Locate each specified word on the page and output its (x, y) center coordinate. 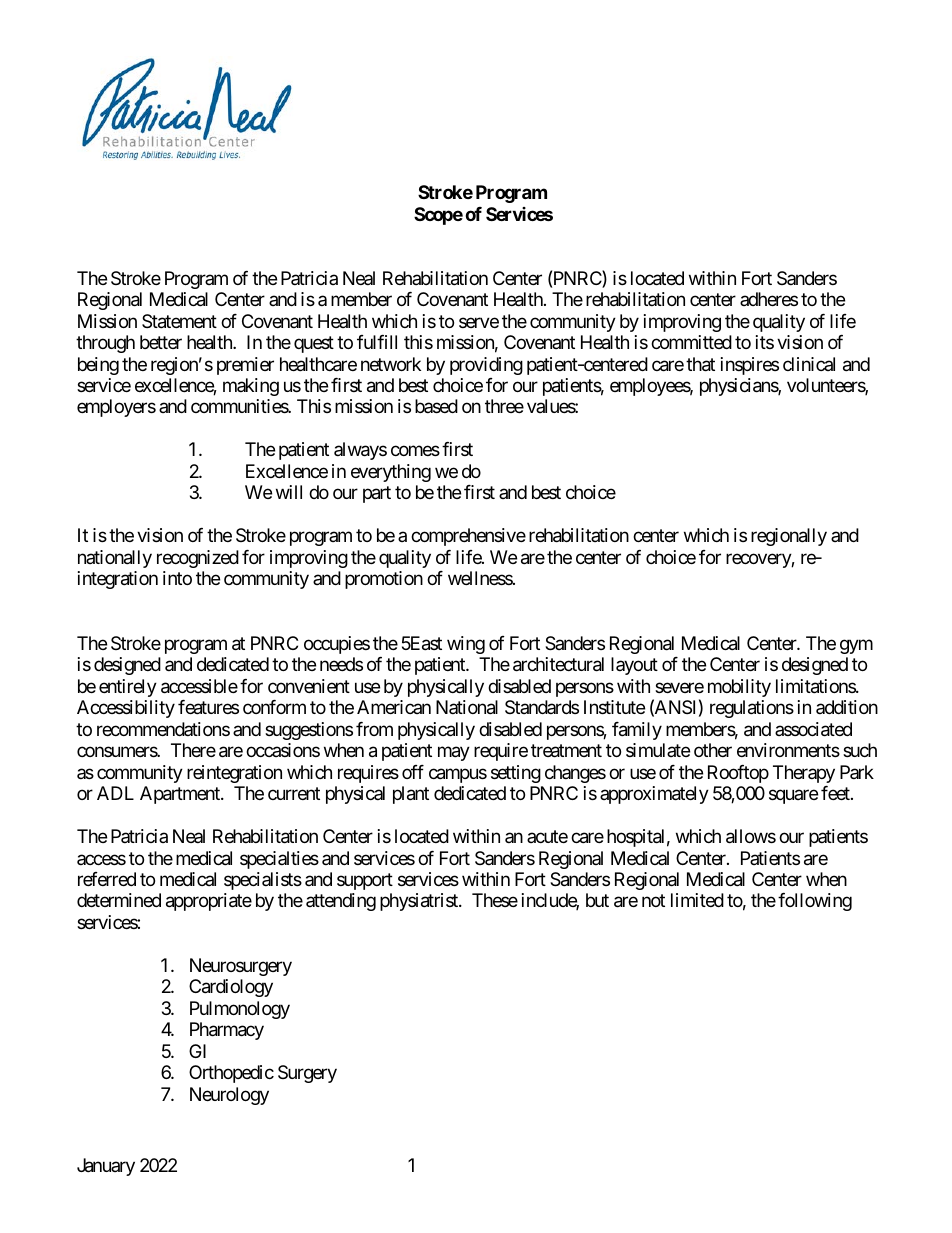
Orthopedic (231, 1074)
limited (697, 900)
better (161, 342)
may (454, 754)
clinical (809, 364)
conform (274, 707)
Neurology (229, 1096)
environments (788, 750)
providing (486, 366)
